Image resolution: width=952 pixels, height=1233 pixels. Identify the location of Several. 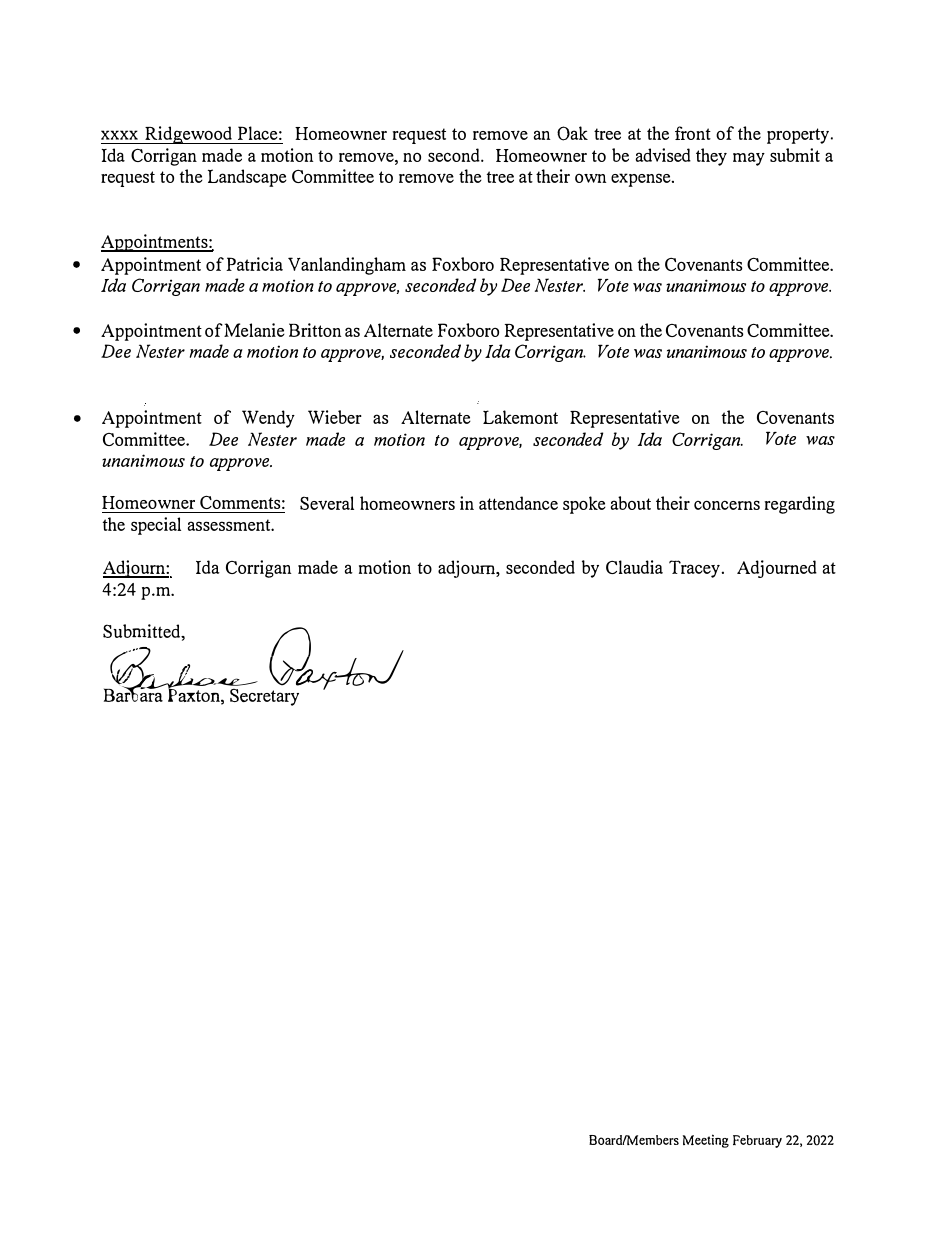
(327, 503).
